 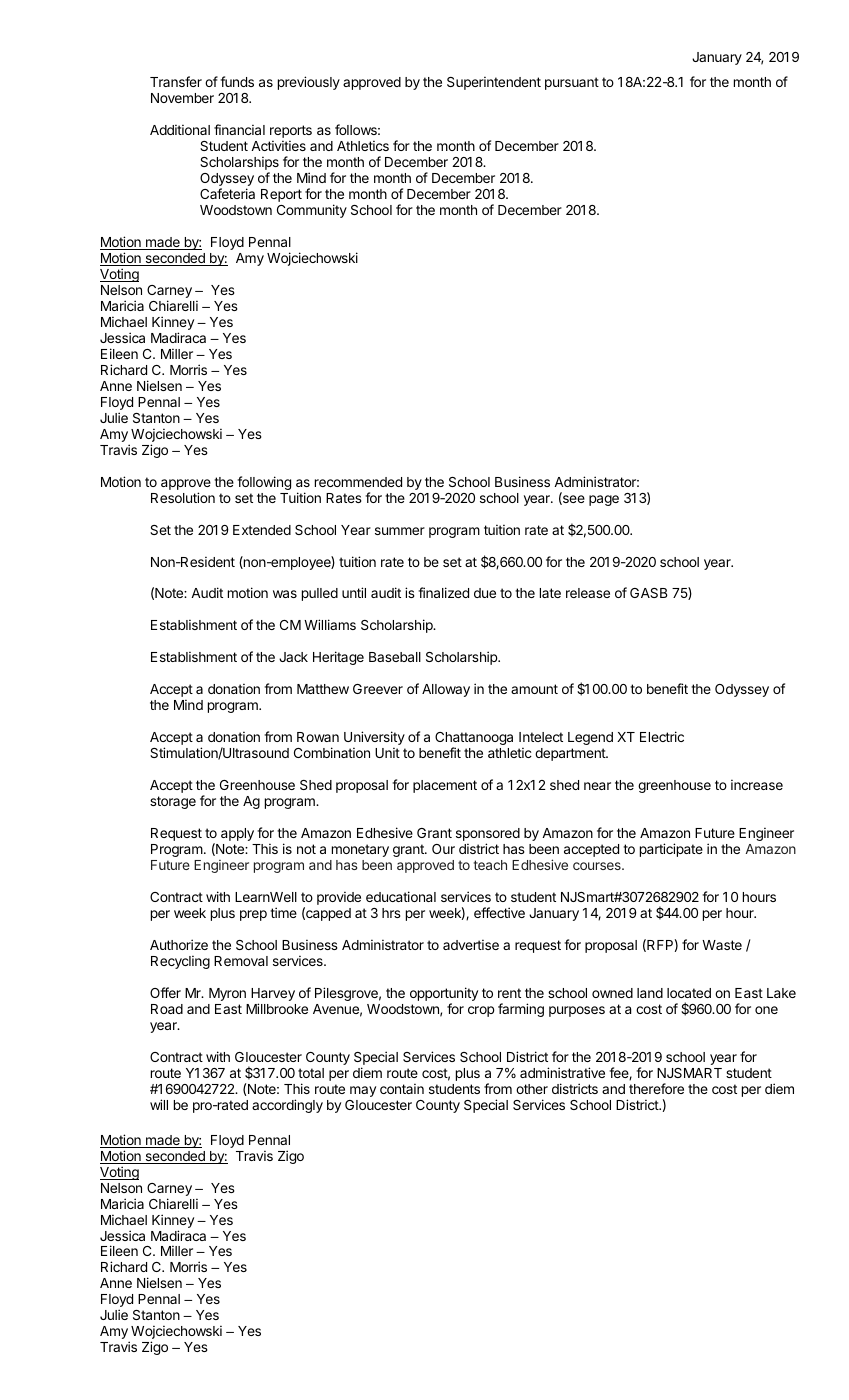 I want to click on Superintendent, so click(x=494, y=83).
